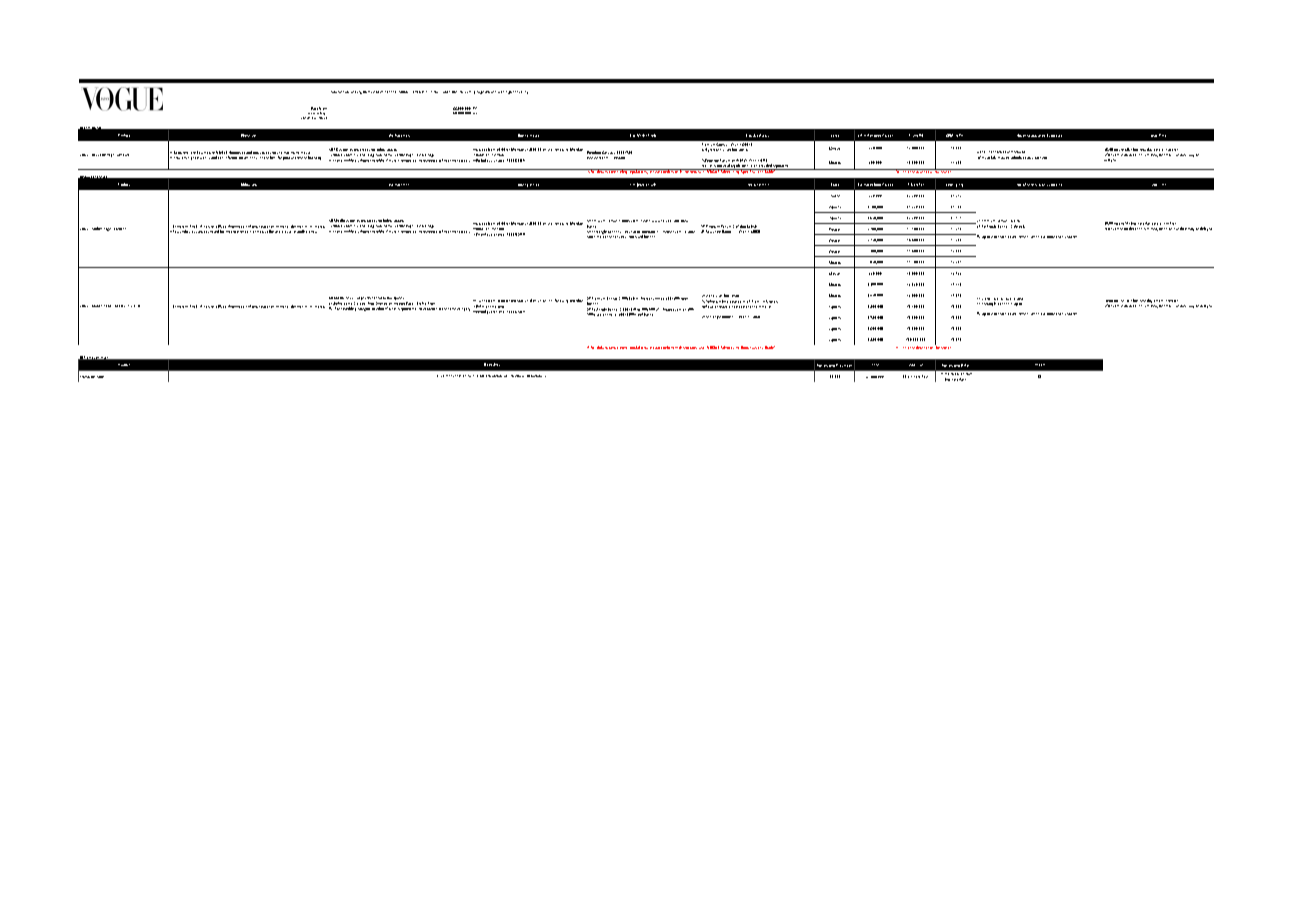  I want to click on greater, so click(286, 232).
